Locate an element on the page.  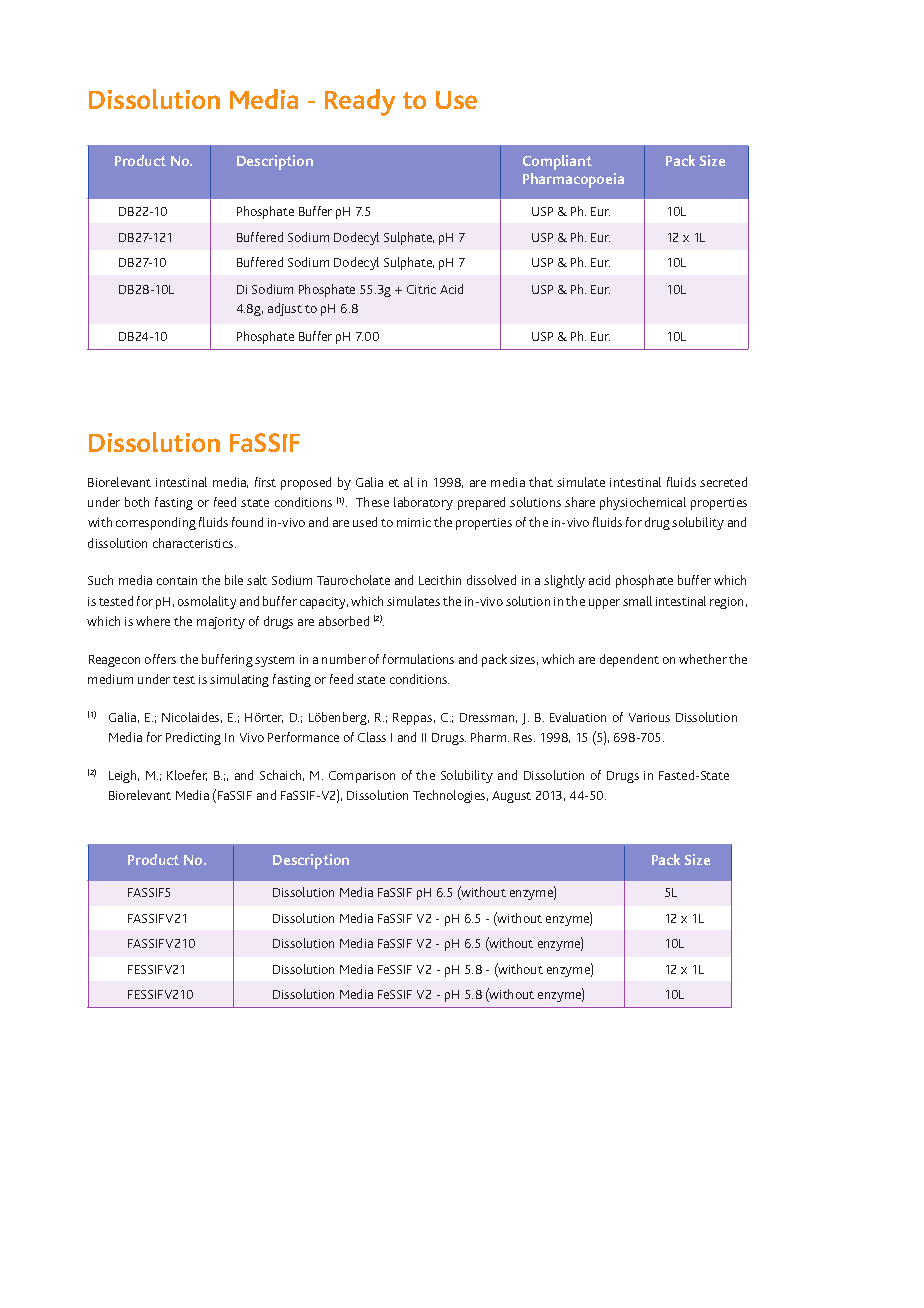
secreted is located at coordinates (723, 482).
